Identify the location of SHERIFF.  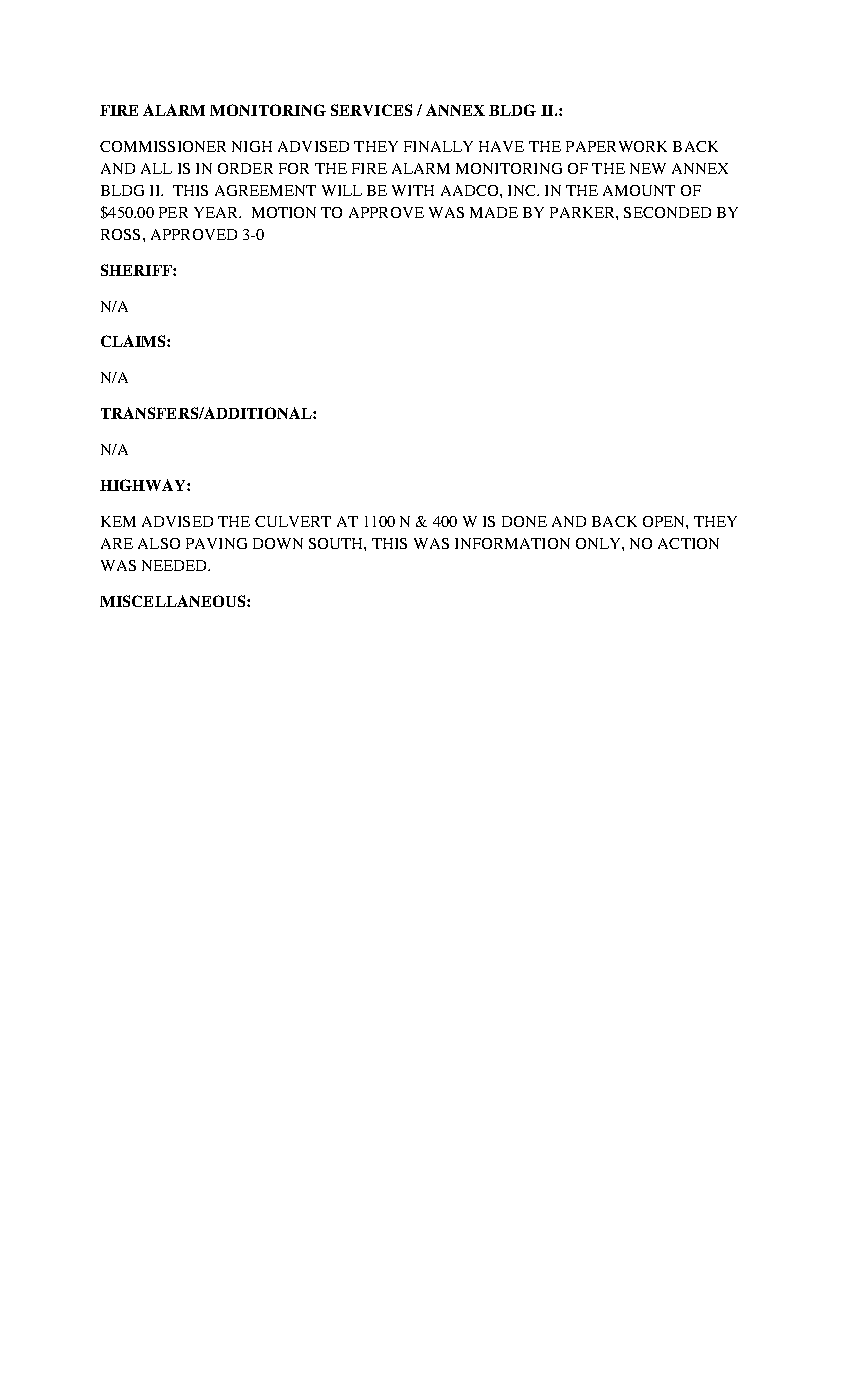
(137, 270).
